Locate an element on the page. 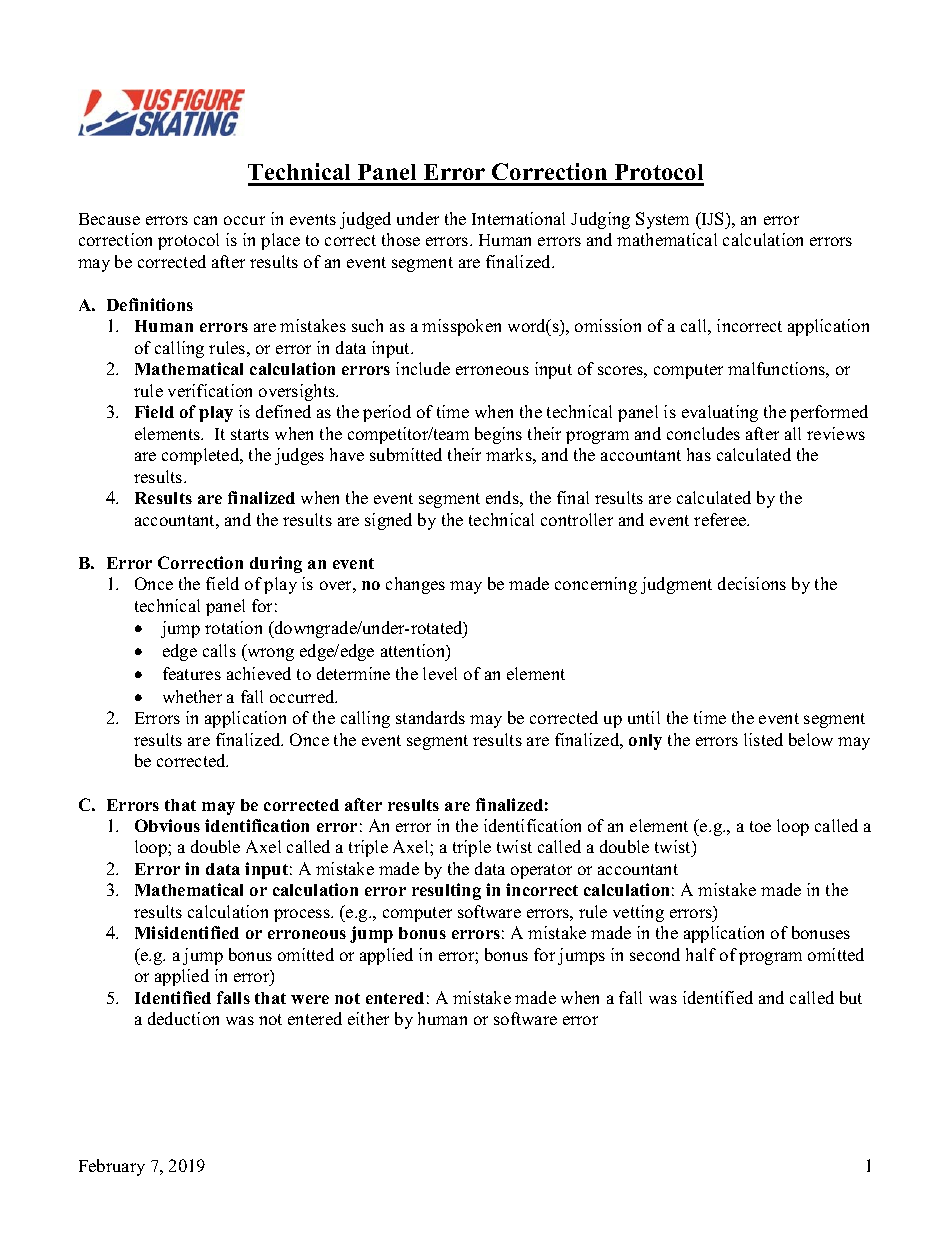  February is located at coordinates (112, 1167).
